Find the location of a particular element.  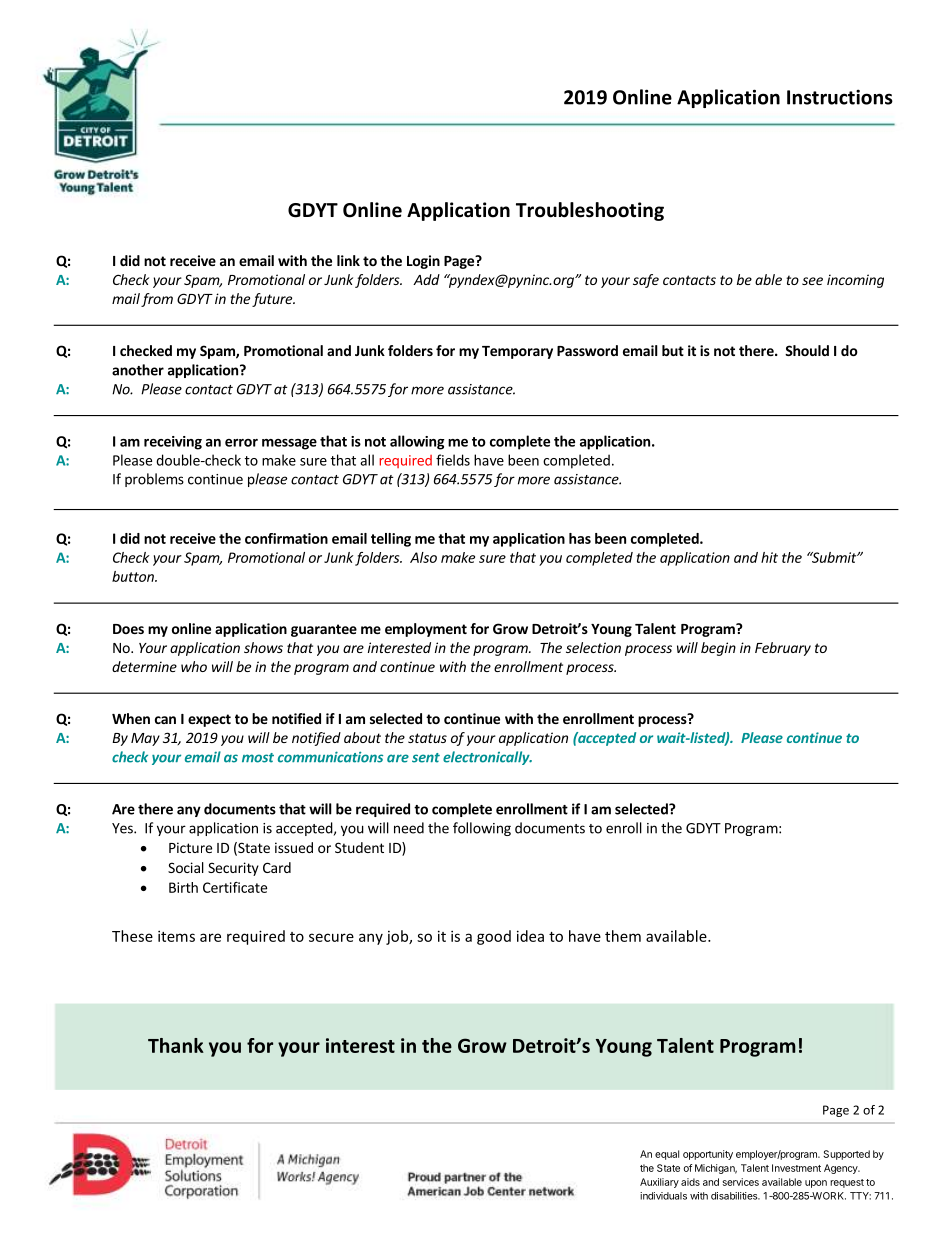

link is located at coordinates (348, 260).
